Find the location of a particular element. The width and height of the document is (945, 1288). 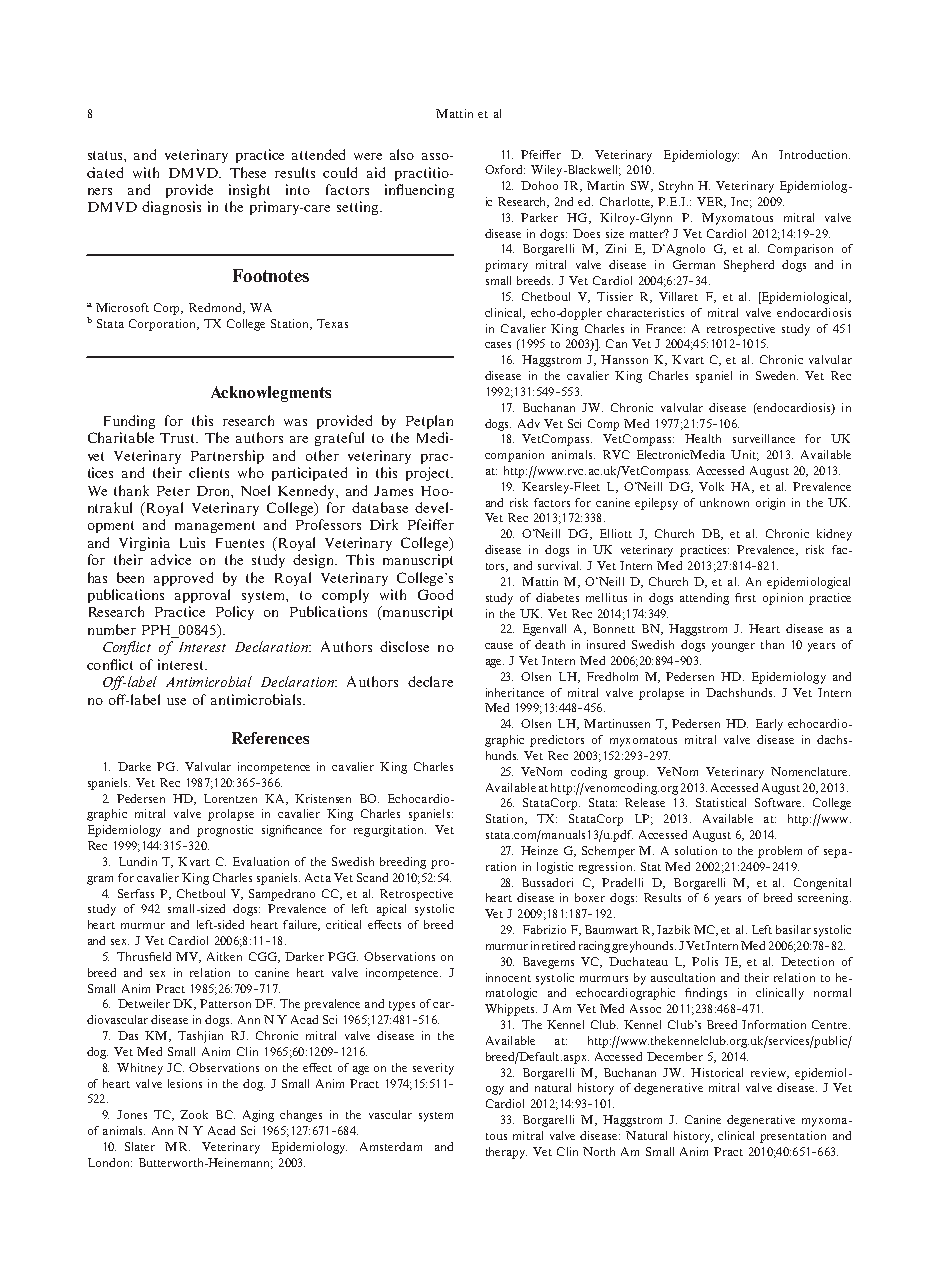

Slater is located at coordinates (140, 1146).
